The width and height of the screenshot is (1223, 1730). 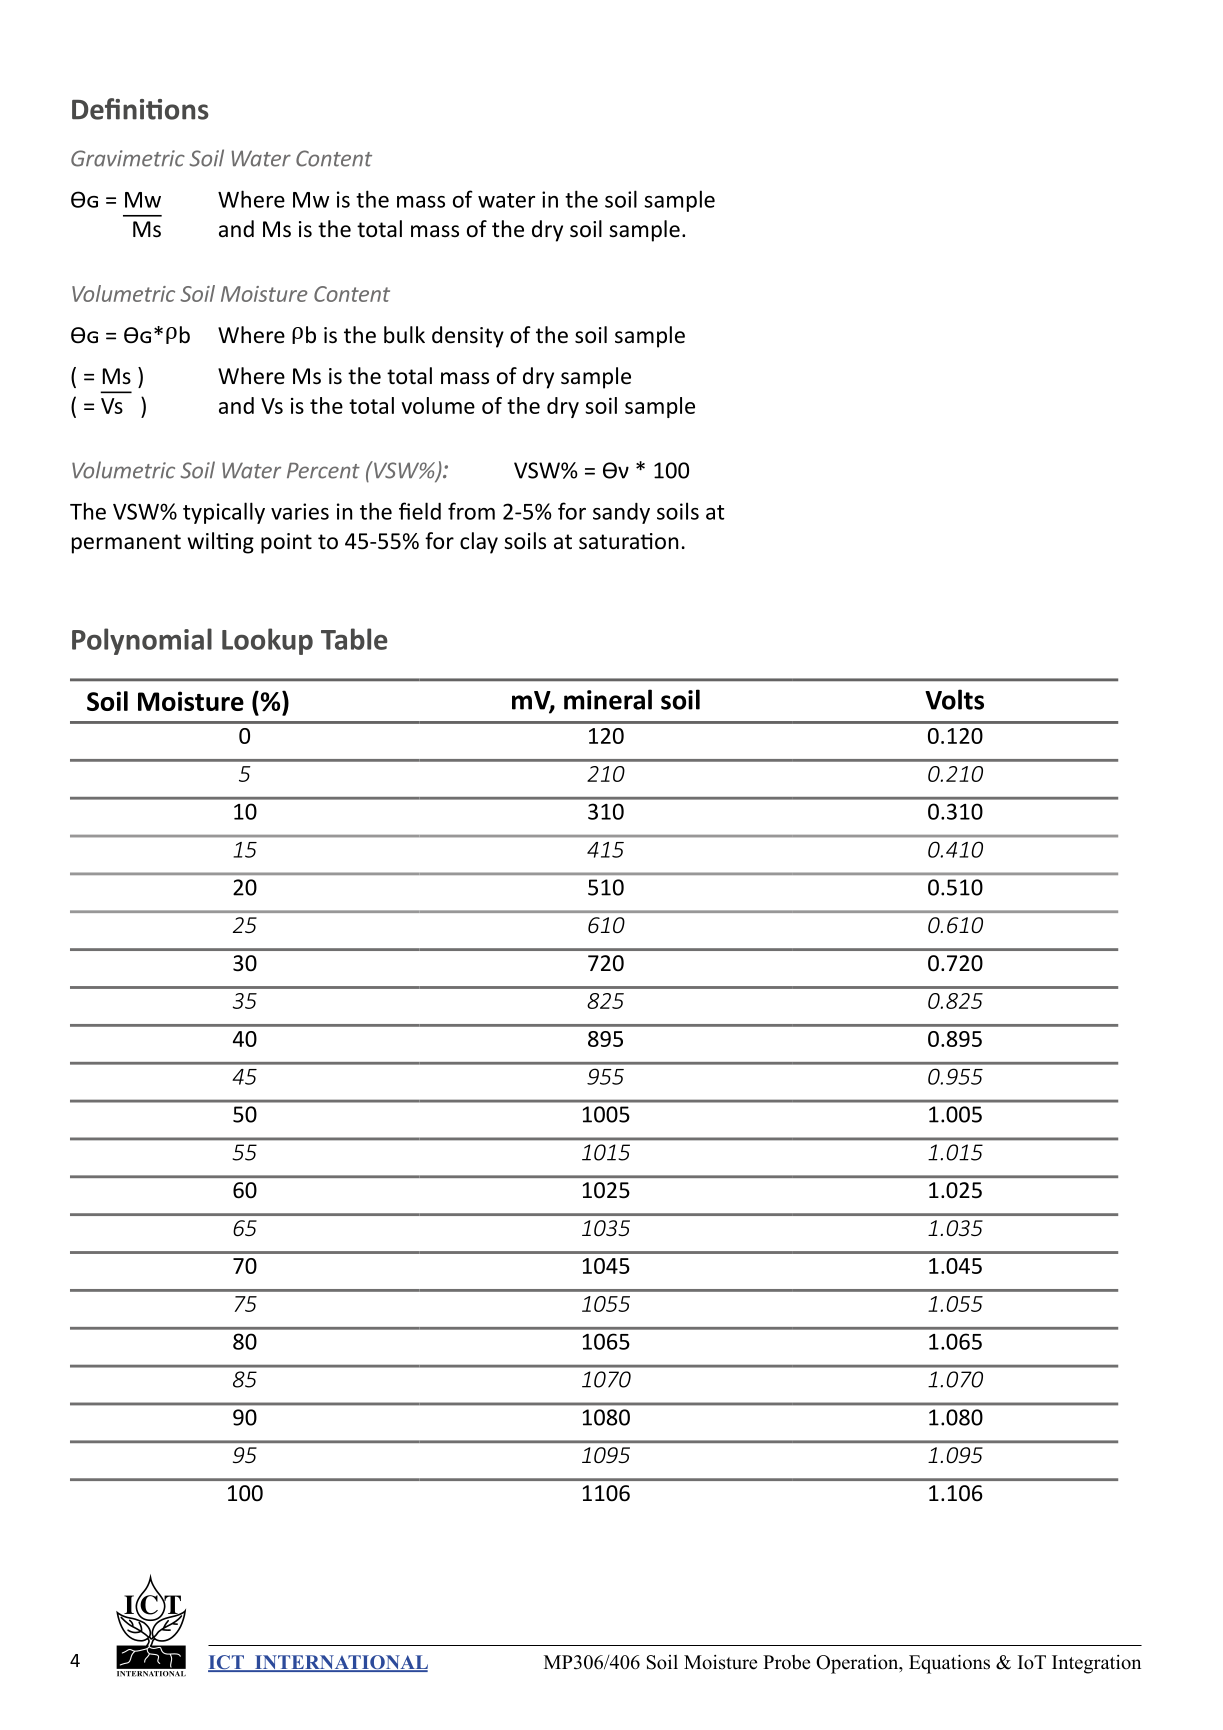 I want to click on Volts, so click(x=954, y=699).
